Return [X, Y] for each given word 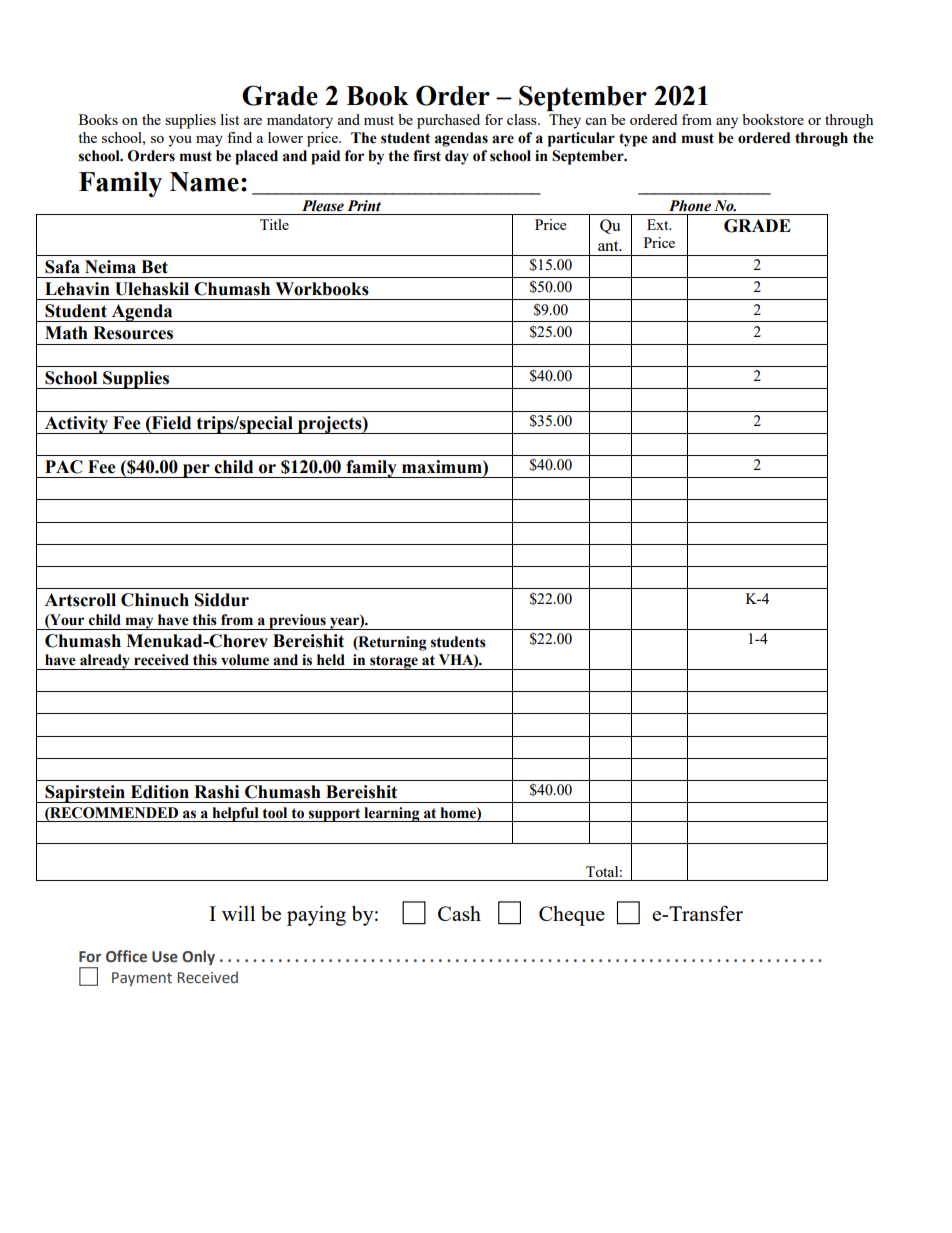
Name [204, 182]
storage [394, 662]
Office [126, 956]
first [427, 156]
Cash [459, 913]
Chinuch [155, 600]
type [633, 140]
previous [297, 622]
